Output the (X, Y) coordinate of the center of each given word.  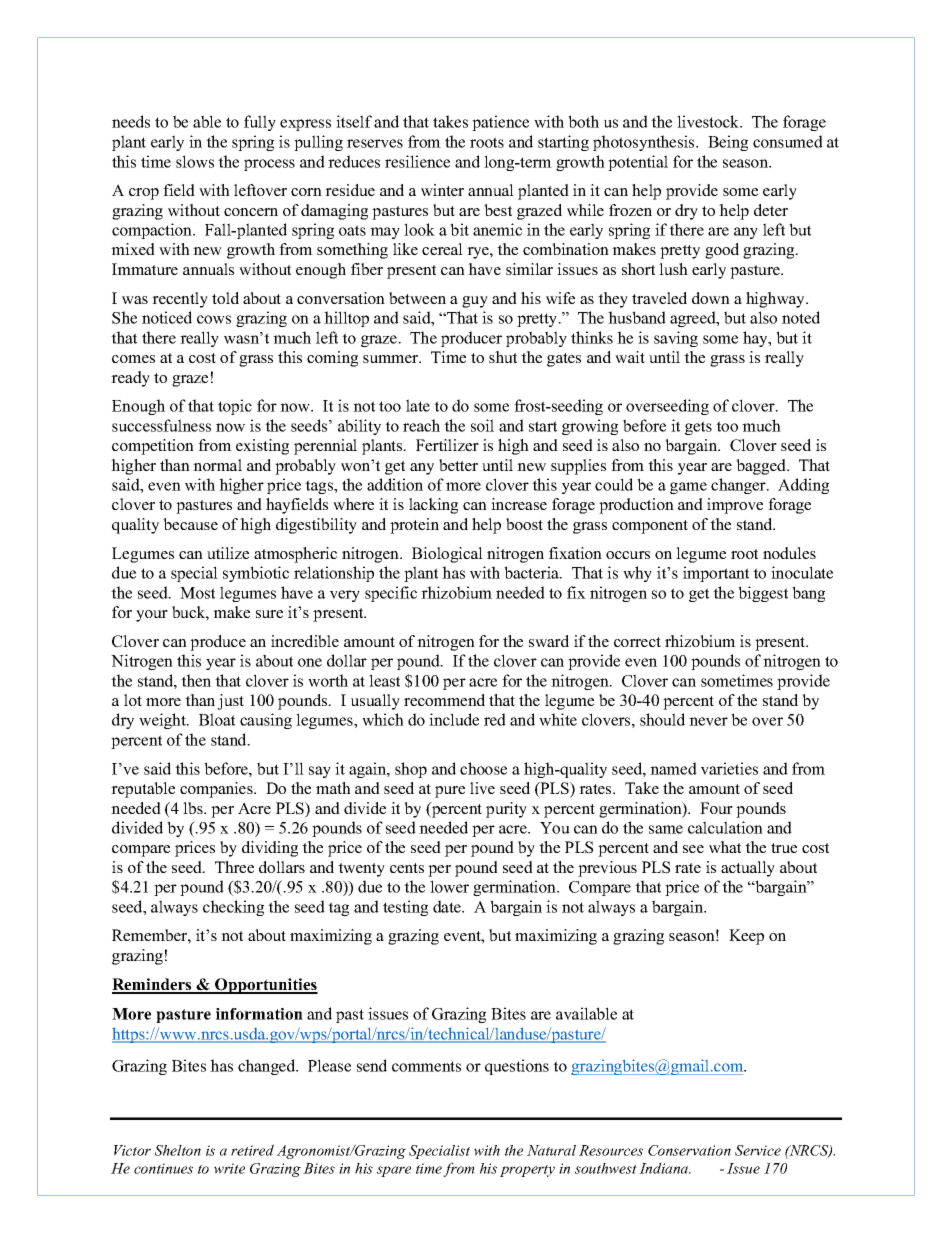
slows (195, 161)
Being (728, 143)
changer (739, 486)
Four (716, 808)
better (458, 465)
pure (450, 792)
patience (500, 123)
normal (217, 465)
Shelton (177, 1150)
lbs (194, 808)
